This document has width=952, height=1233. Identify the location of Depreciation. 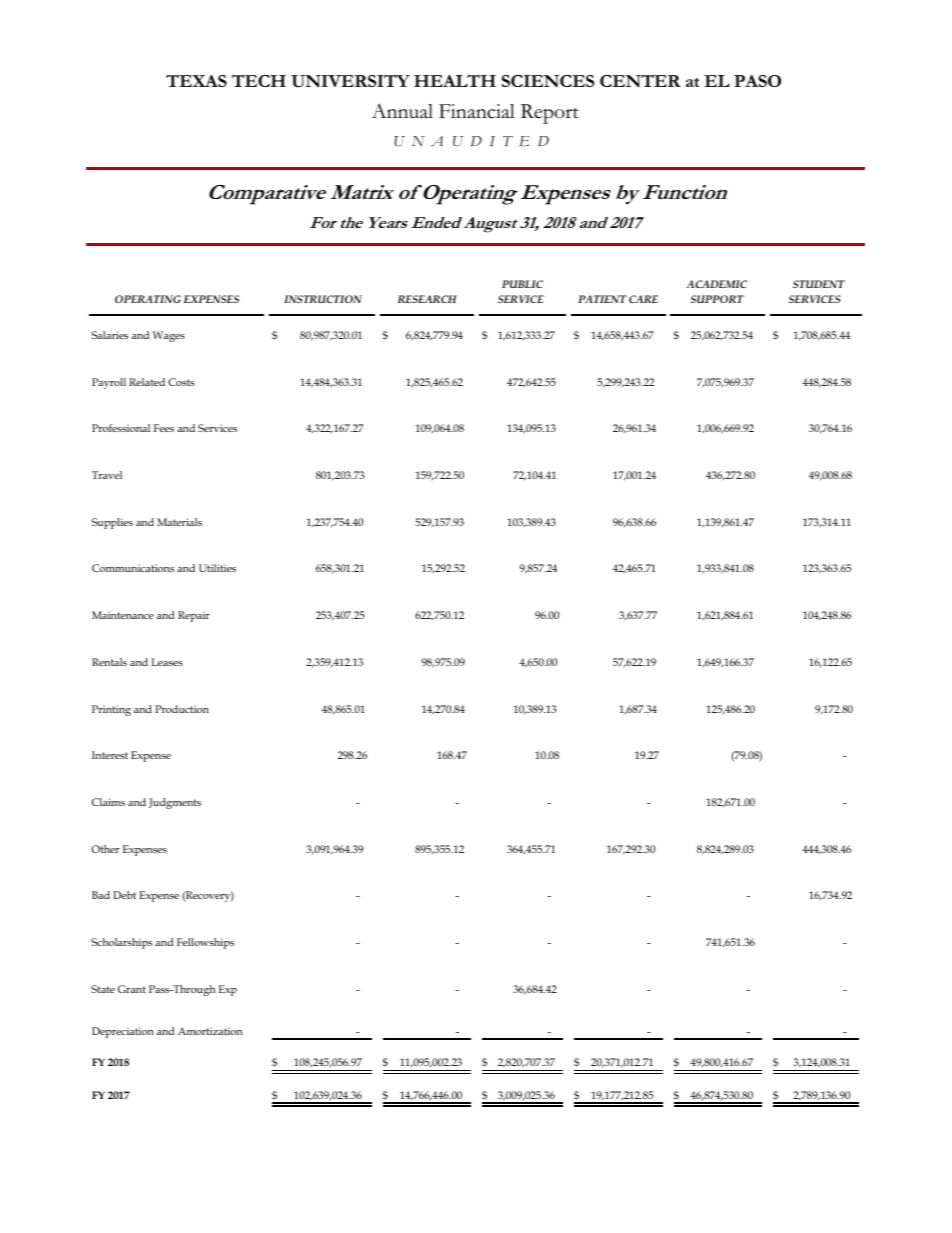
(123, 1032).
